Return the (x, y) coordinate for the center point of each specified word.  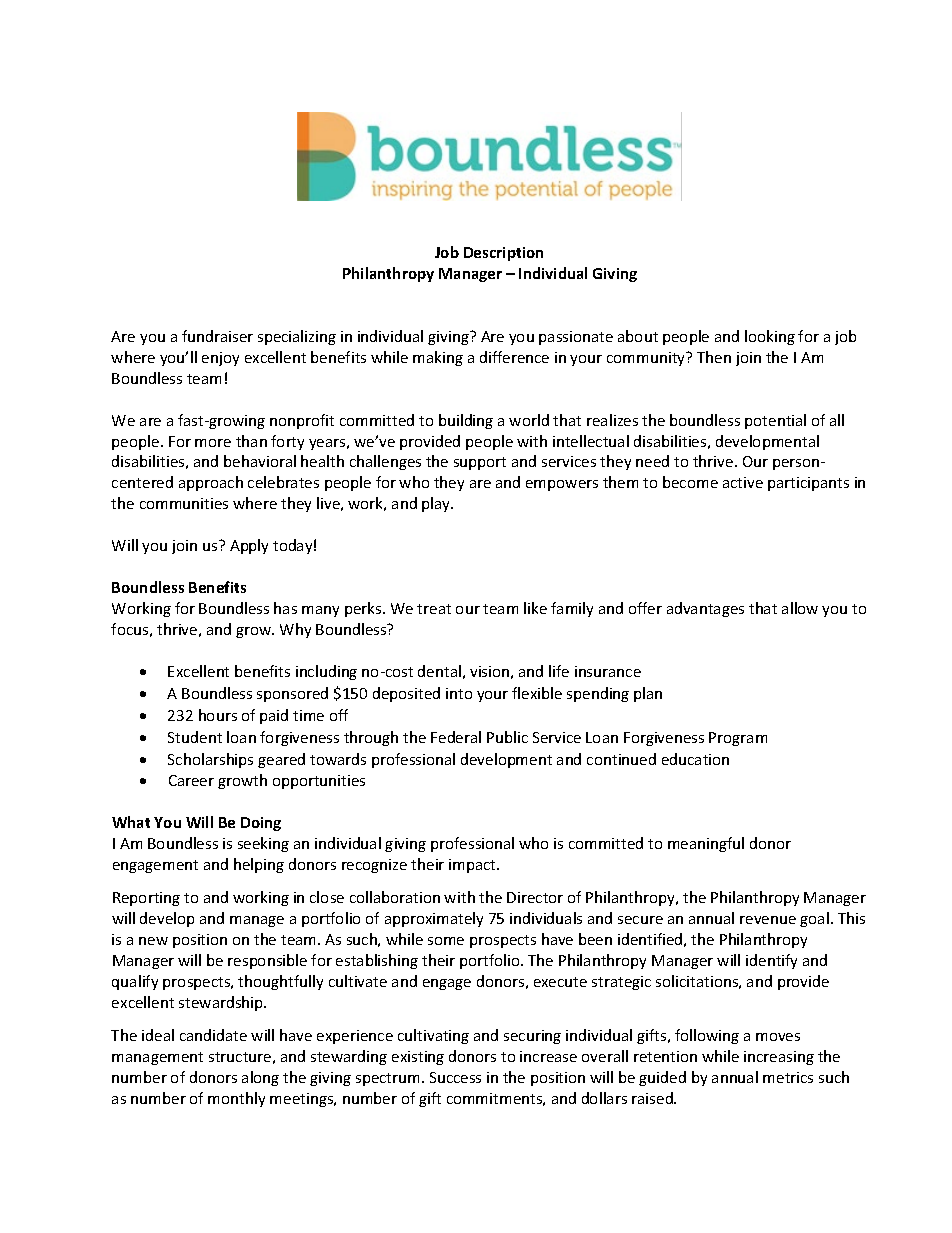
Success (455, 1077)
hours (218, 715)
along (260, 1078)
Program (738, 739)
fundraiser (217, 336)
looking (770, 337)
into (459, 693)
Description (503, 254)
